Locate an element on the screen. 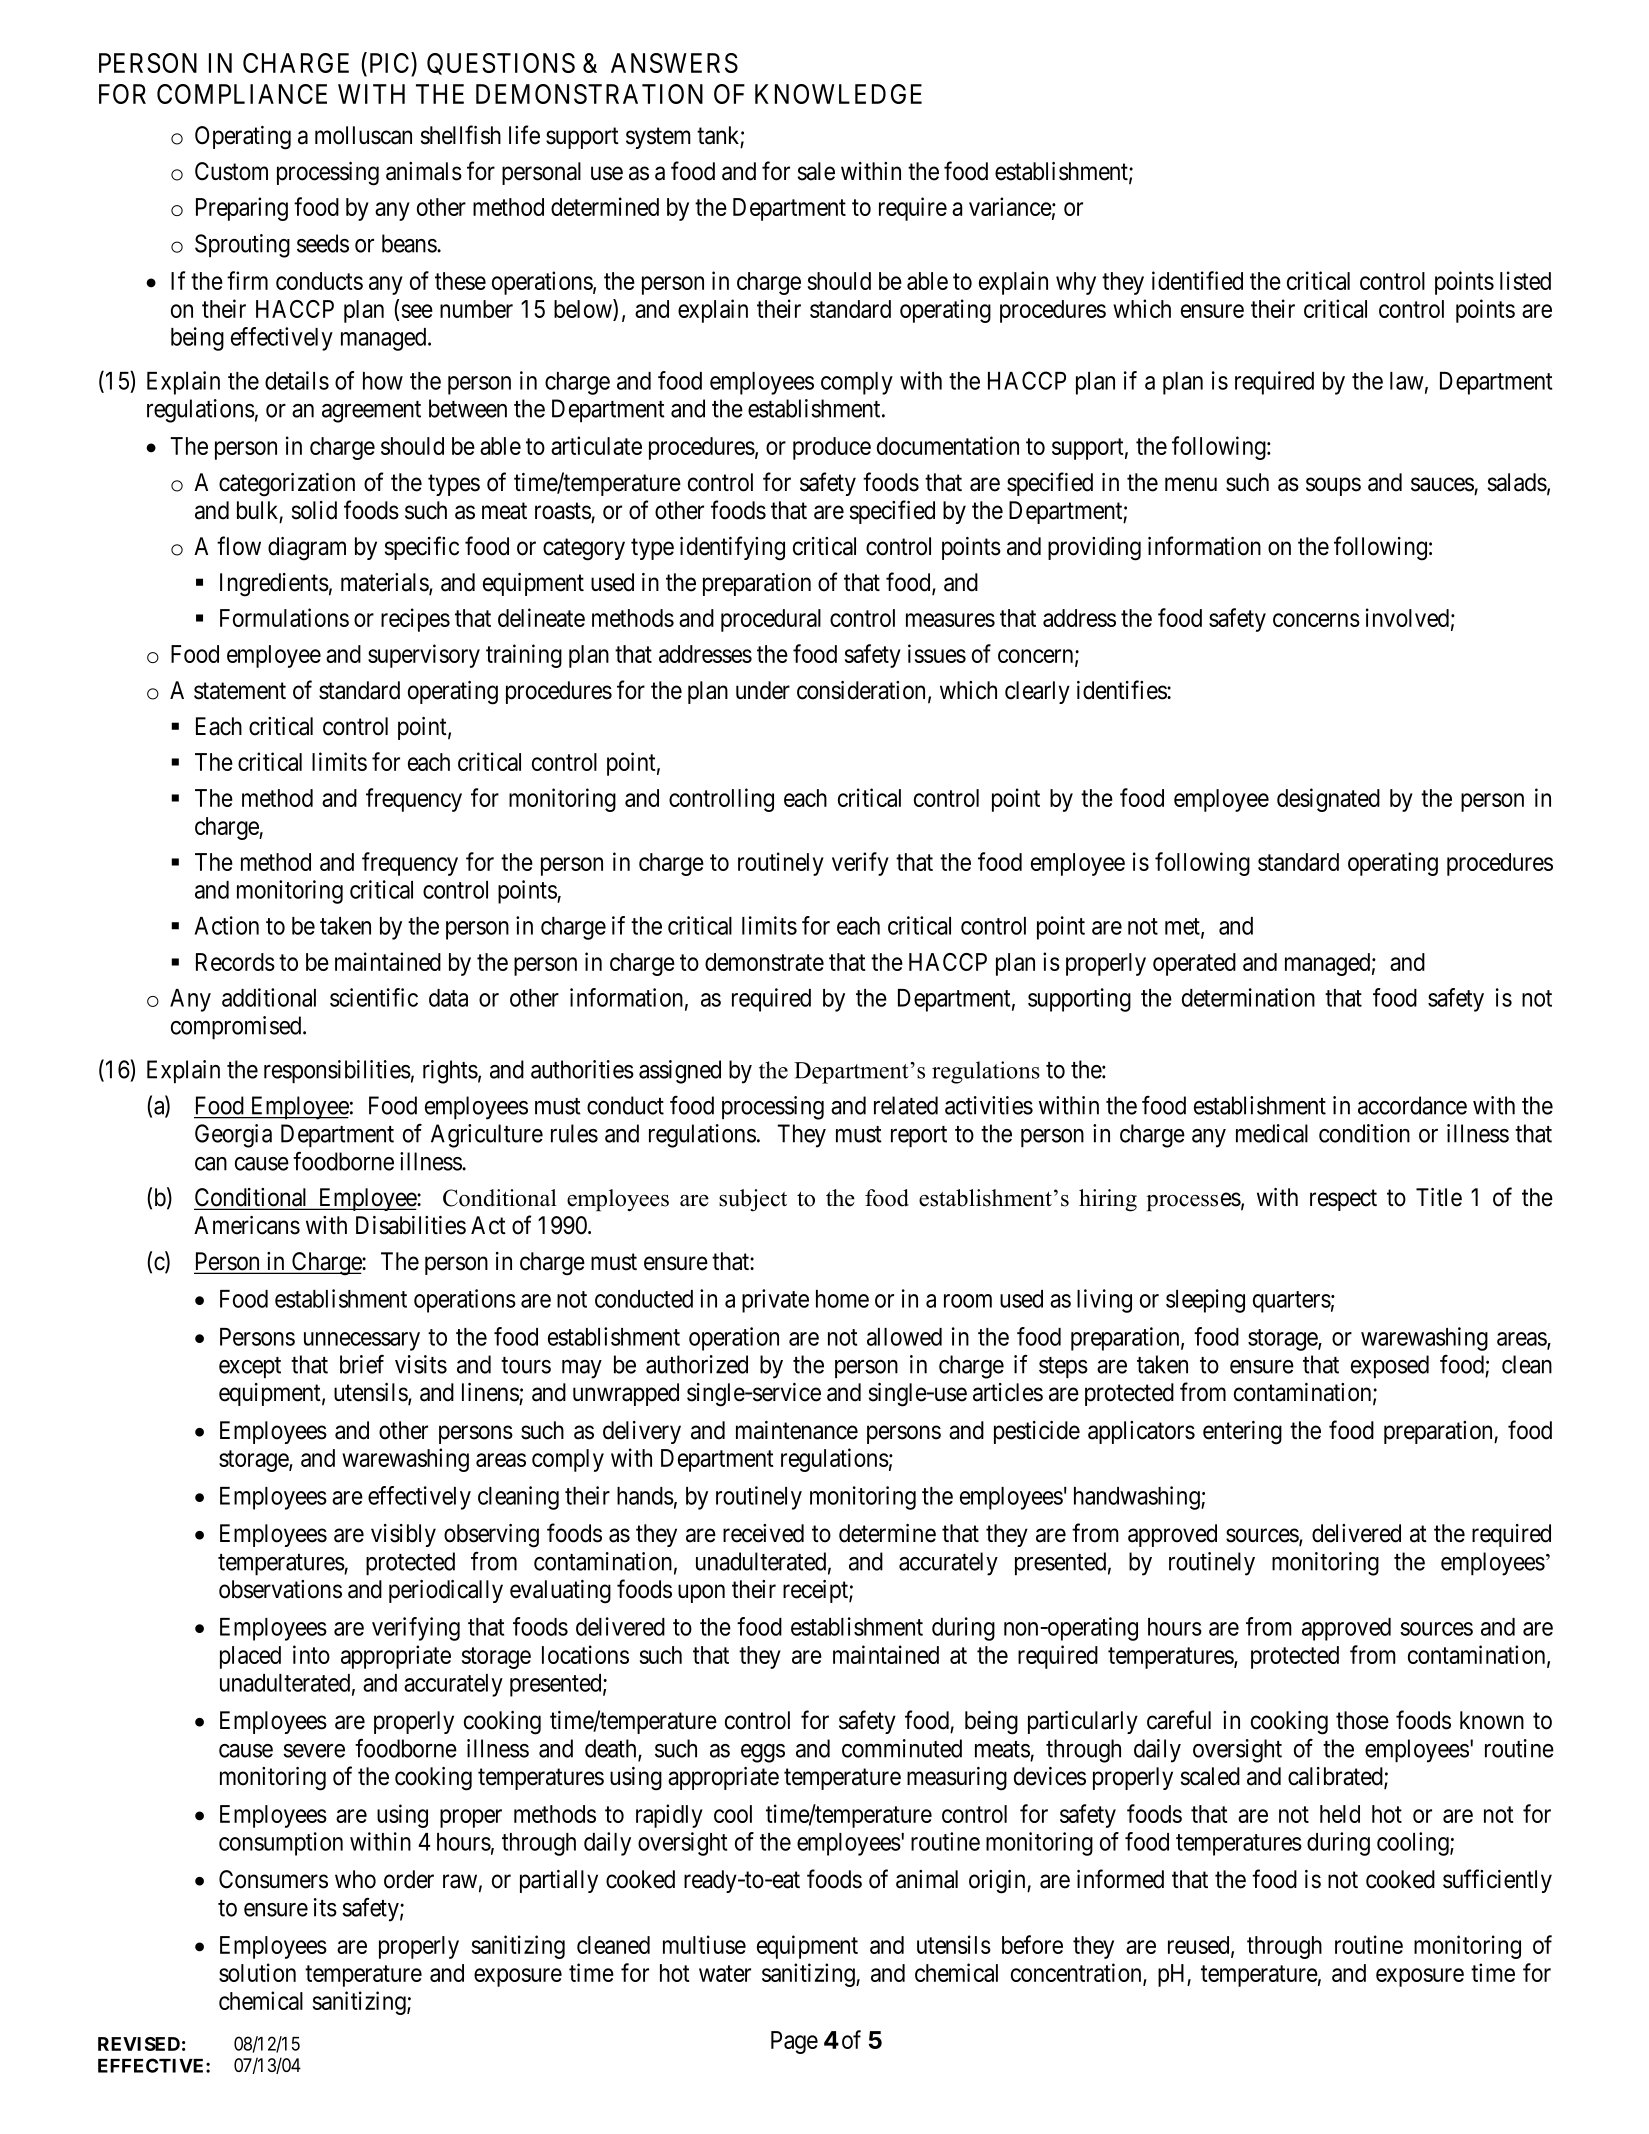 This screenshot has height=2134, width=1649. solution is located at coordinates (257, 1972).
